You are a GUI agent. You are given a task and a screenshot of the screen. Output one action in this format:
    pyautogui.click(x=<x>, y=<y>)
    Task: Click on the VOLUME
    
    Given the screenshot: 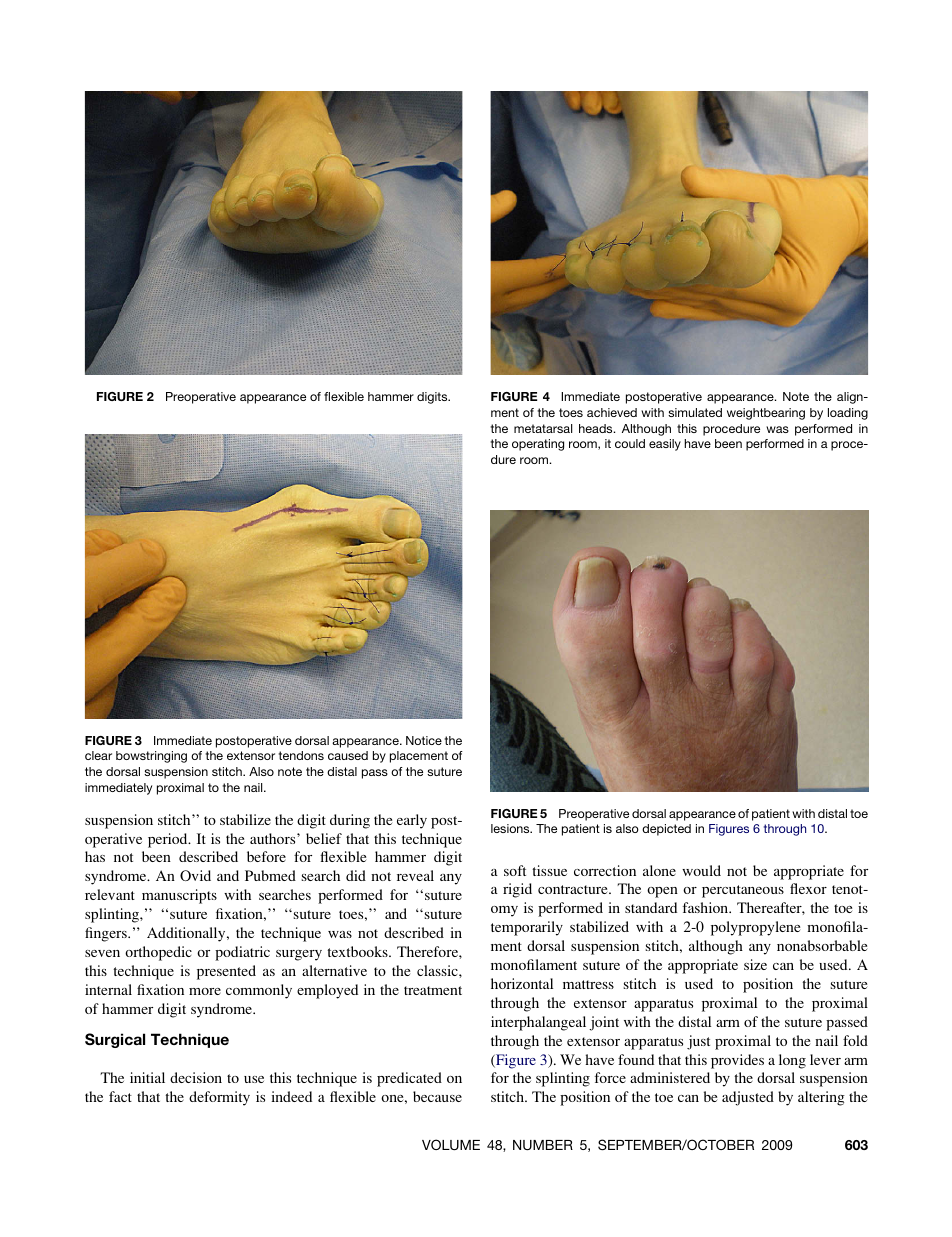 What is the action you would take?
    pyautogui.click(x=451, y=1144)
